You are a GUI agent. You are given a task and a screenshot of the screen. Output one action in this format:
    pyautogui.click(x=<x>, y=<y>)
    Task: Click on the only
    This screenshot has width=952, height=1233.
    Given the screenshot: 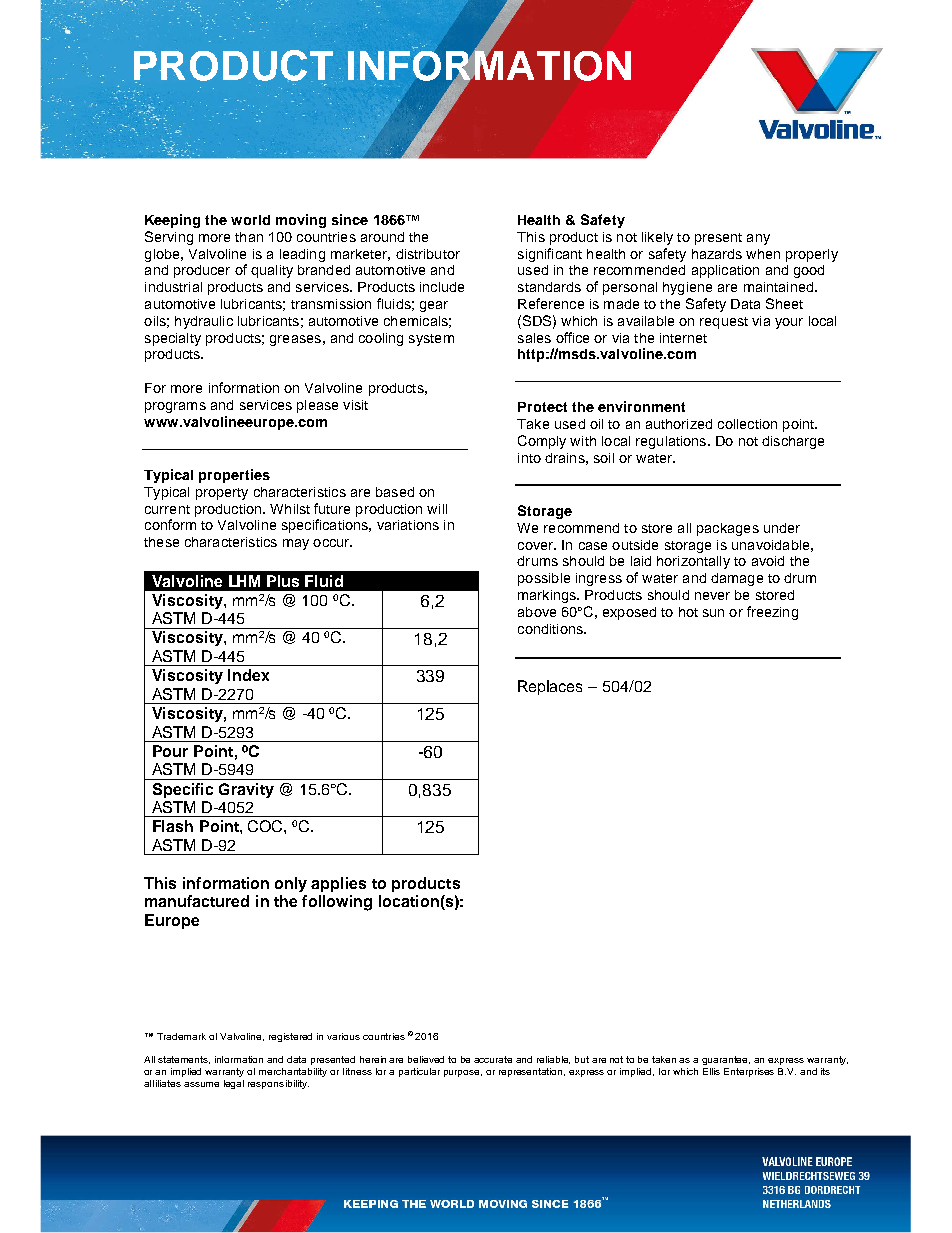 What is the action you would take?
    pyautogui.click(x=291, y=884)
